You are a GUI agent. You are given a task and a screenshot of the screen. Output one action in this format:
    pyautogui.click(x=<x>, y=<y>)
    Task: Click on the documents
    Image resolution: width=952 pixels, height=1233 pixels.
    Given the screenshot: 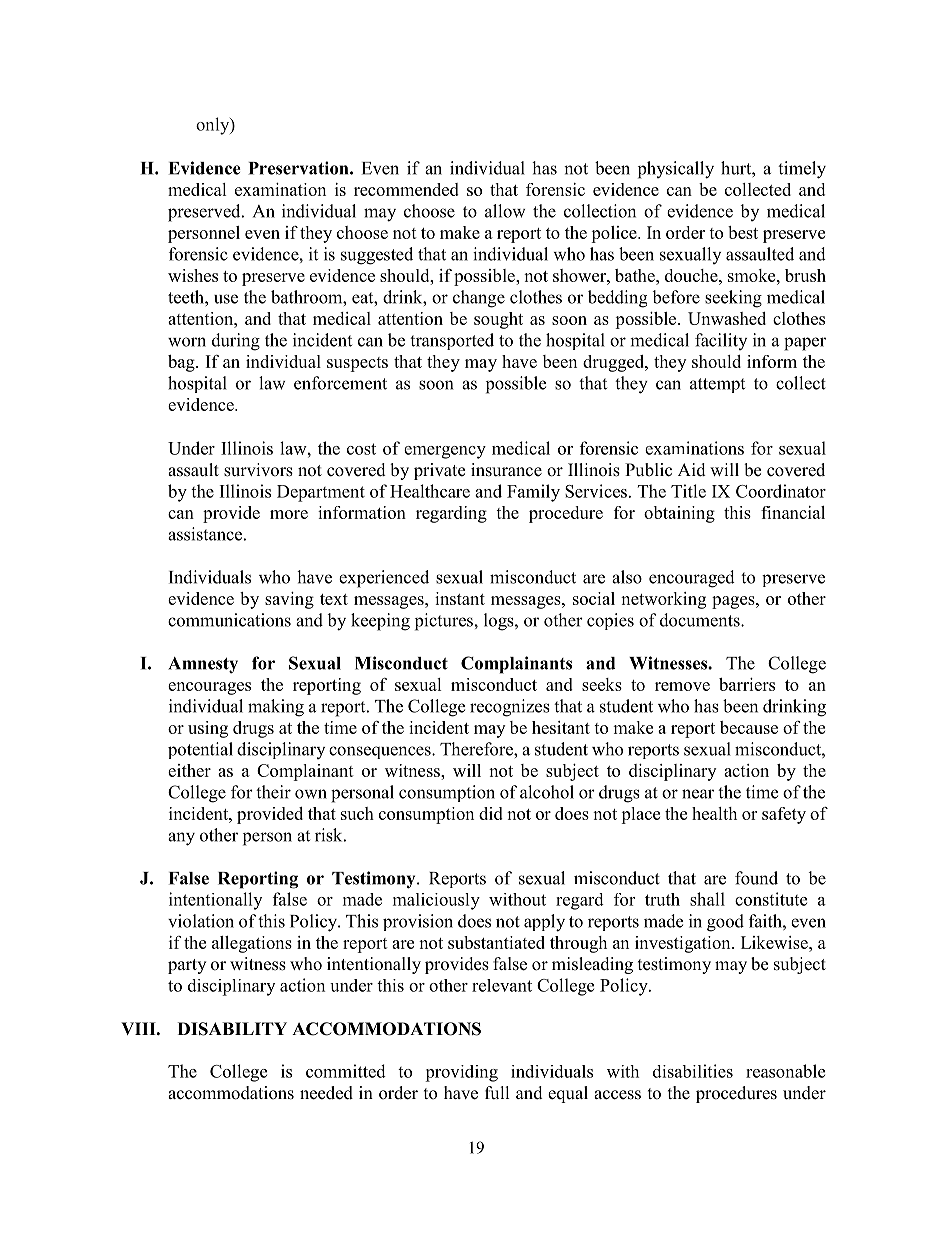 What is the action you would take?
    pyautogui.click(x=701, y=620)
